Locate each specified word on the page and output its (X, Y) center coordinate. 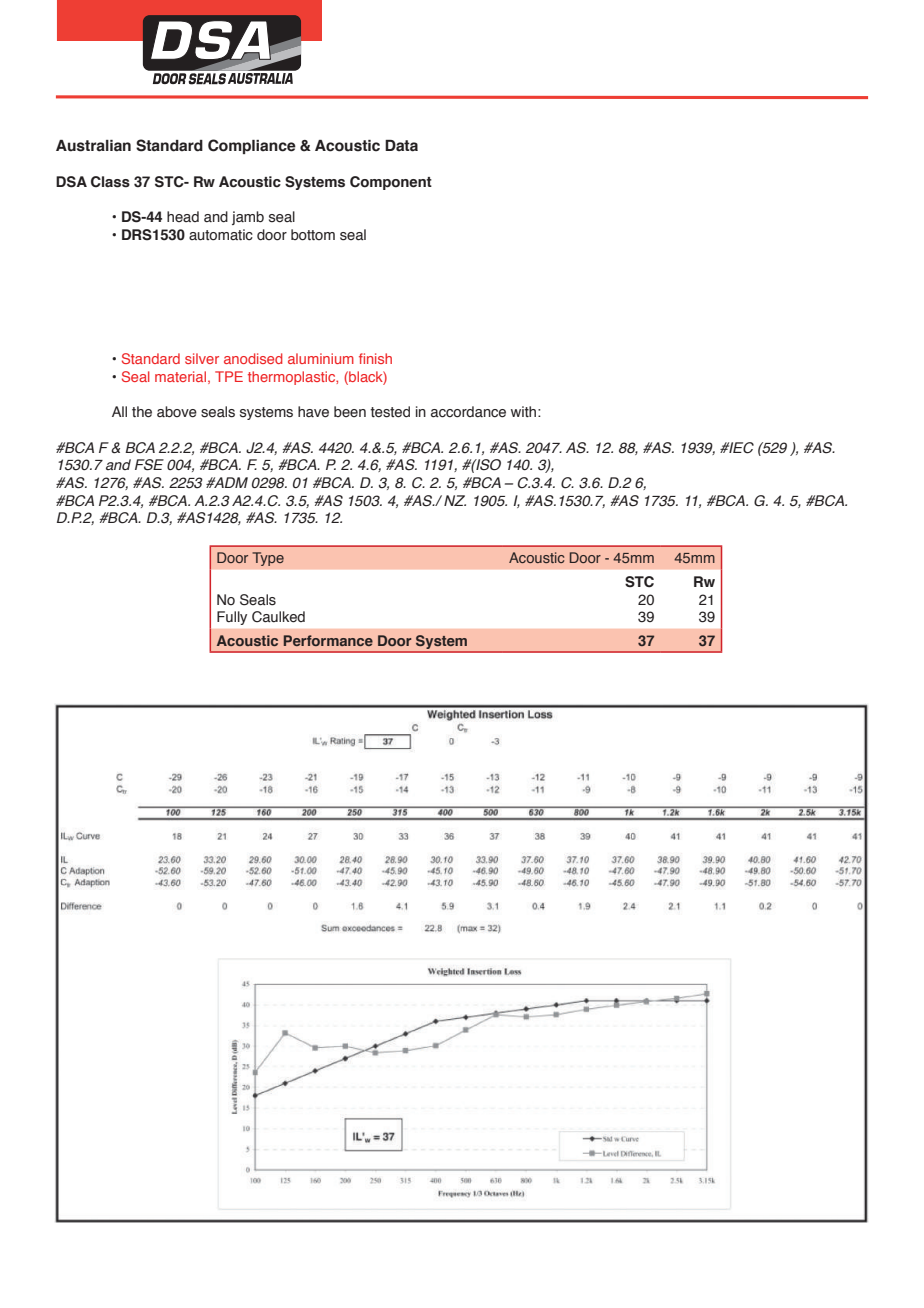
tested (390, 412)
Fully (232, 618)
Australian (93, 146)
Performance (328, 640)
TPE (229, 376)
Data (401, 146)
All (119, 411)
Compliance (252, 146)
